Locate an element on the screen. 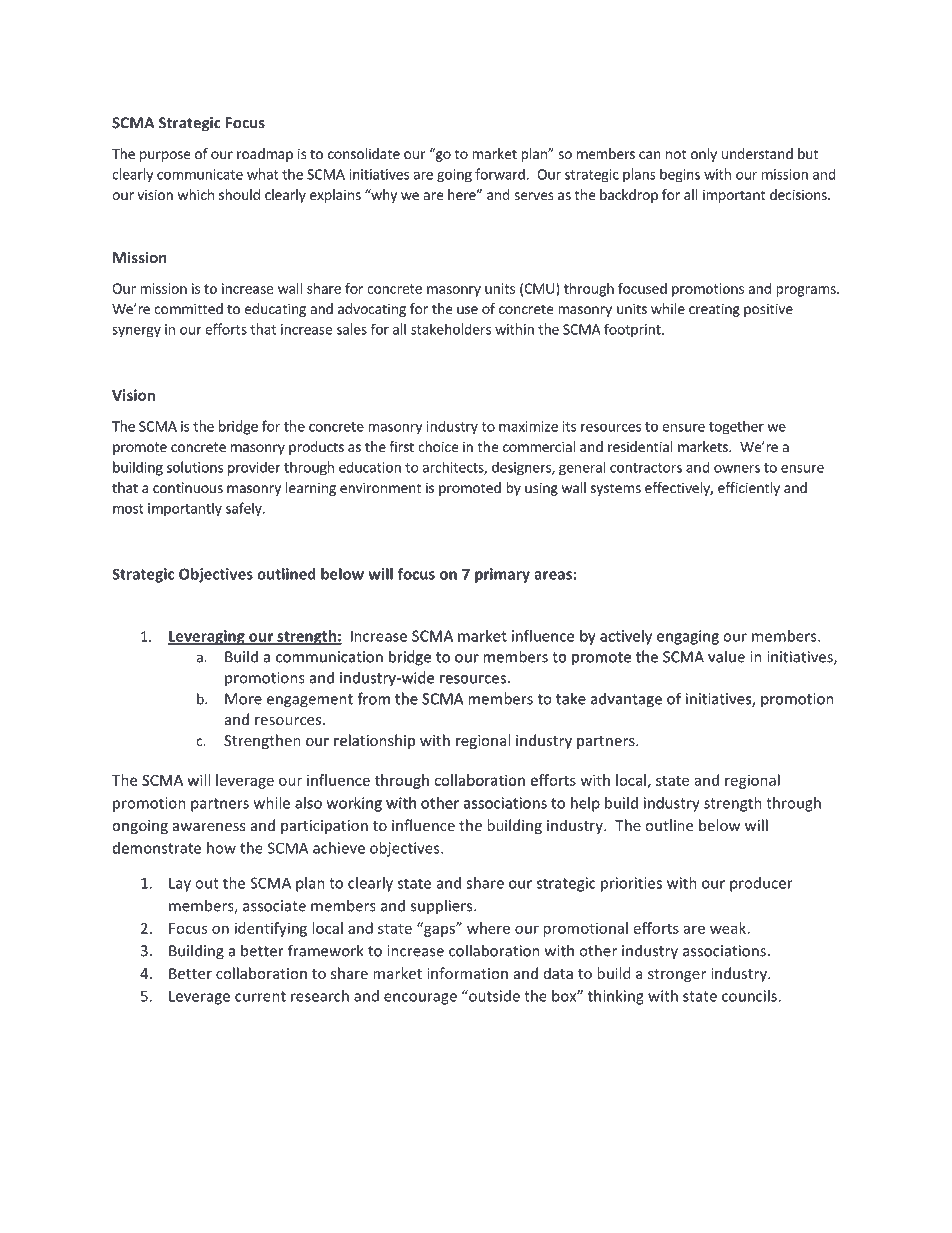 This screenshot has width=952, height=1233. Leveraging is located at coordinates (207, 637).
